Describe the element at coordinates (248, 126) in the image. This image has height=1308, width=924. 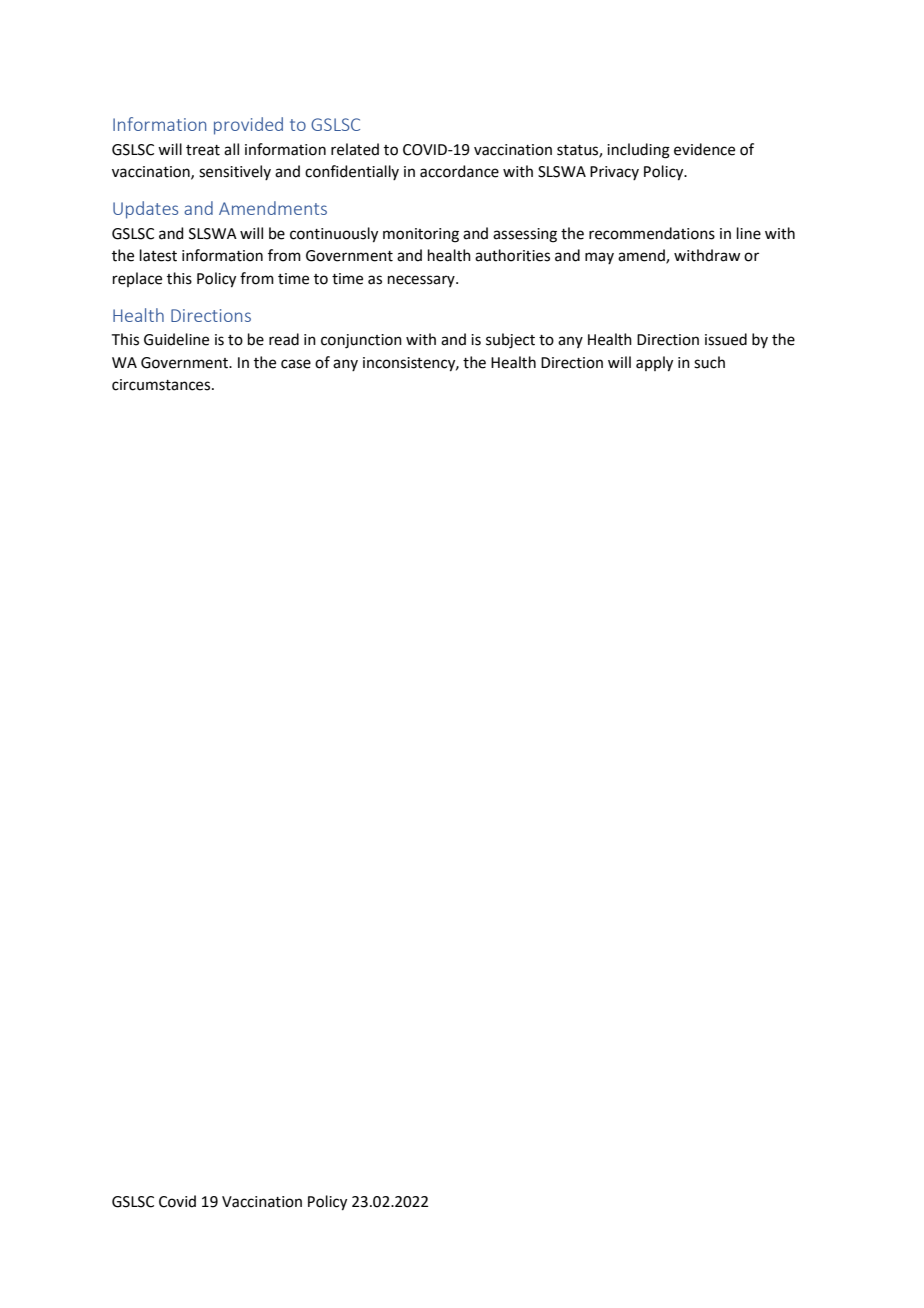
I see `provided` at that location.
